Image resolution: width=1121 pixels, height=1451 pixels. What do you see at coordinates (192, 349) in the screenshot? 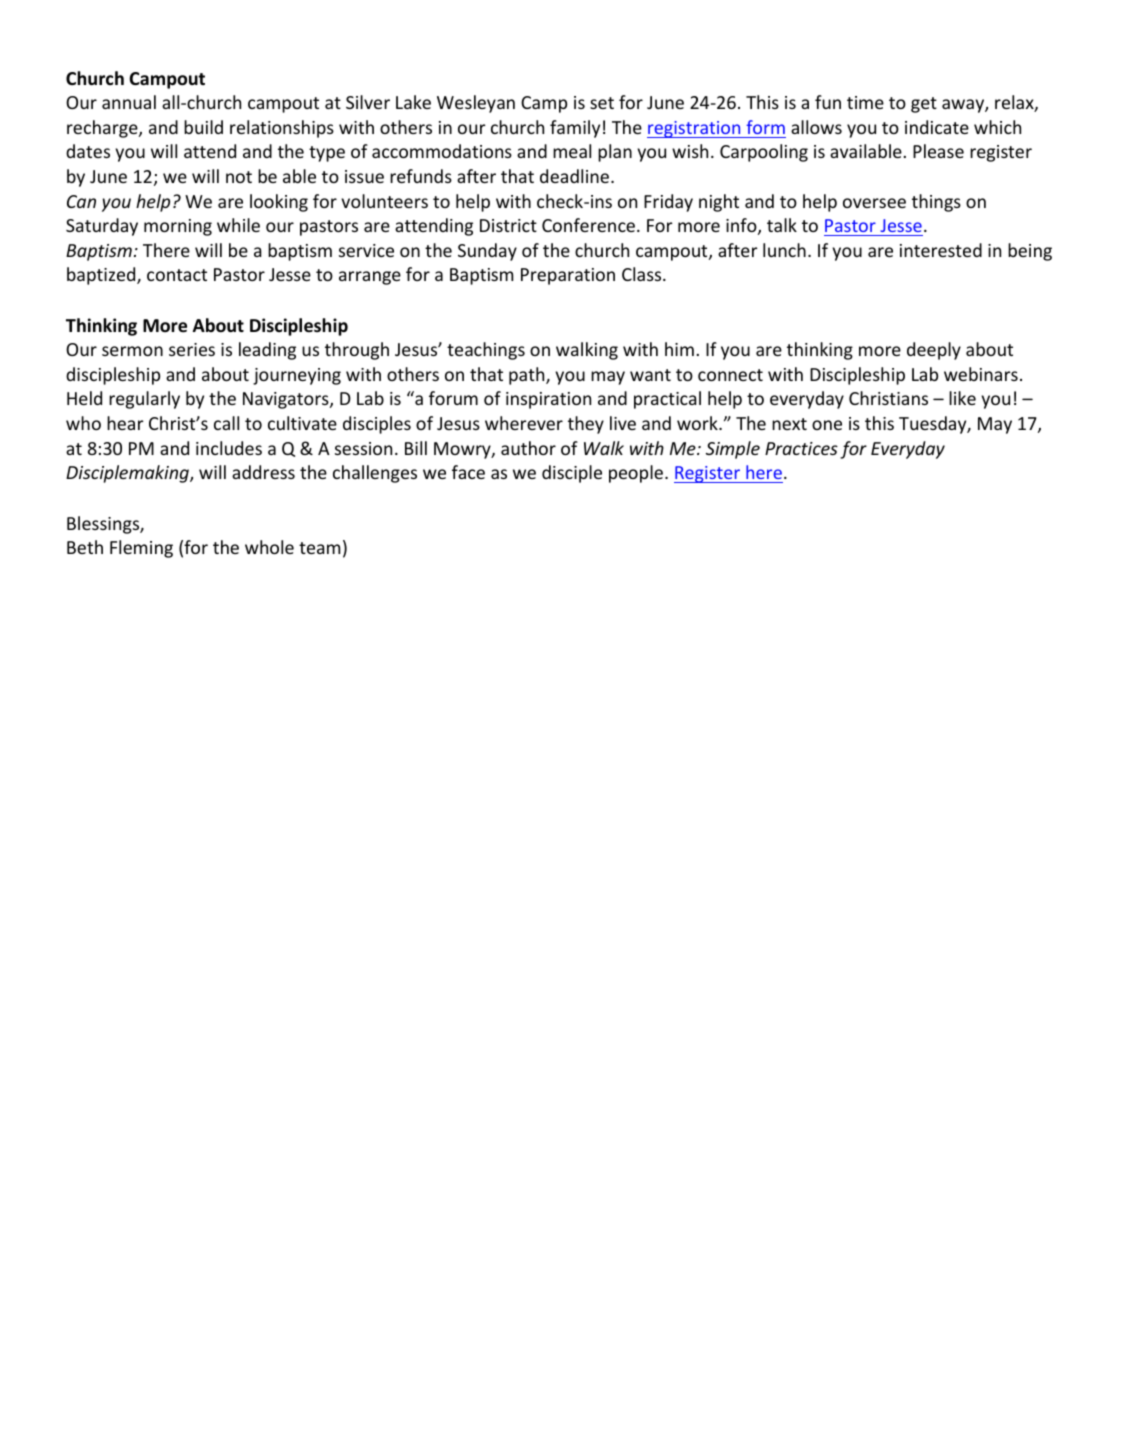
I see `series` at bounding box center [192, 349].
